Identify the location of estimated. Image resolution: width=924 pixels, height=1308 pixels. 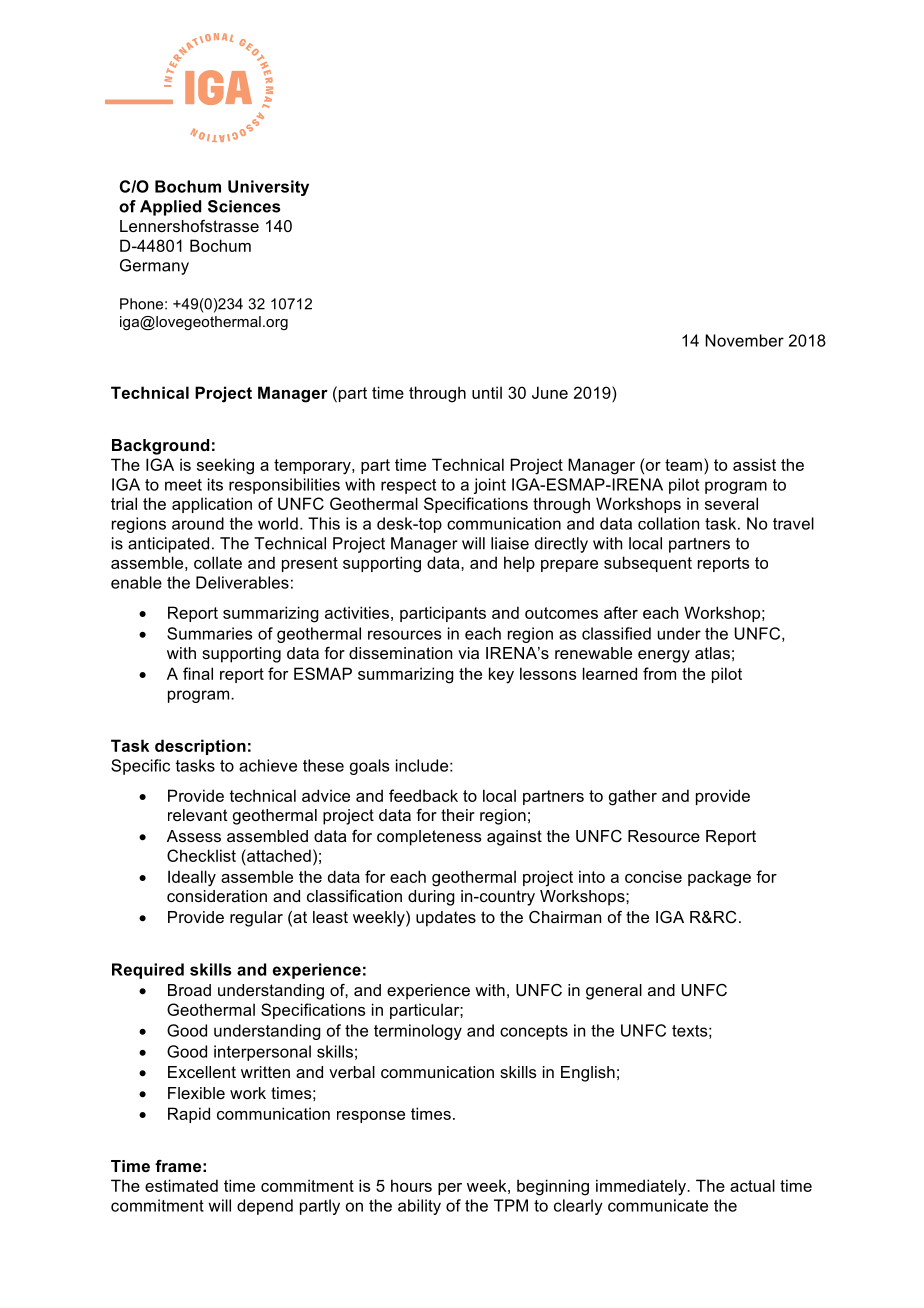
(181, 1185).
